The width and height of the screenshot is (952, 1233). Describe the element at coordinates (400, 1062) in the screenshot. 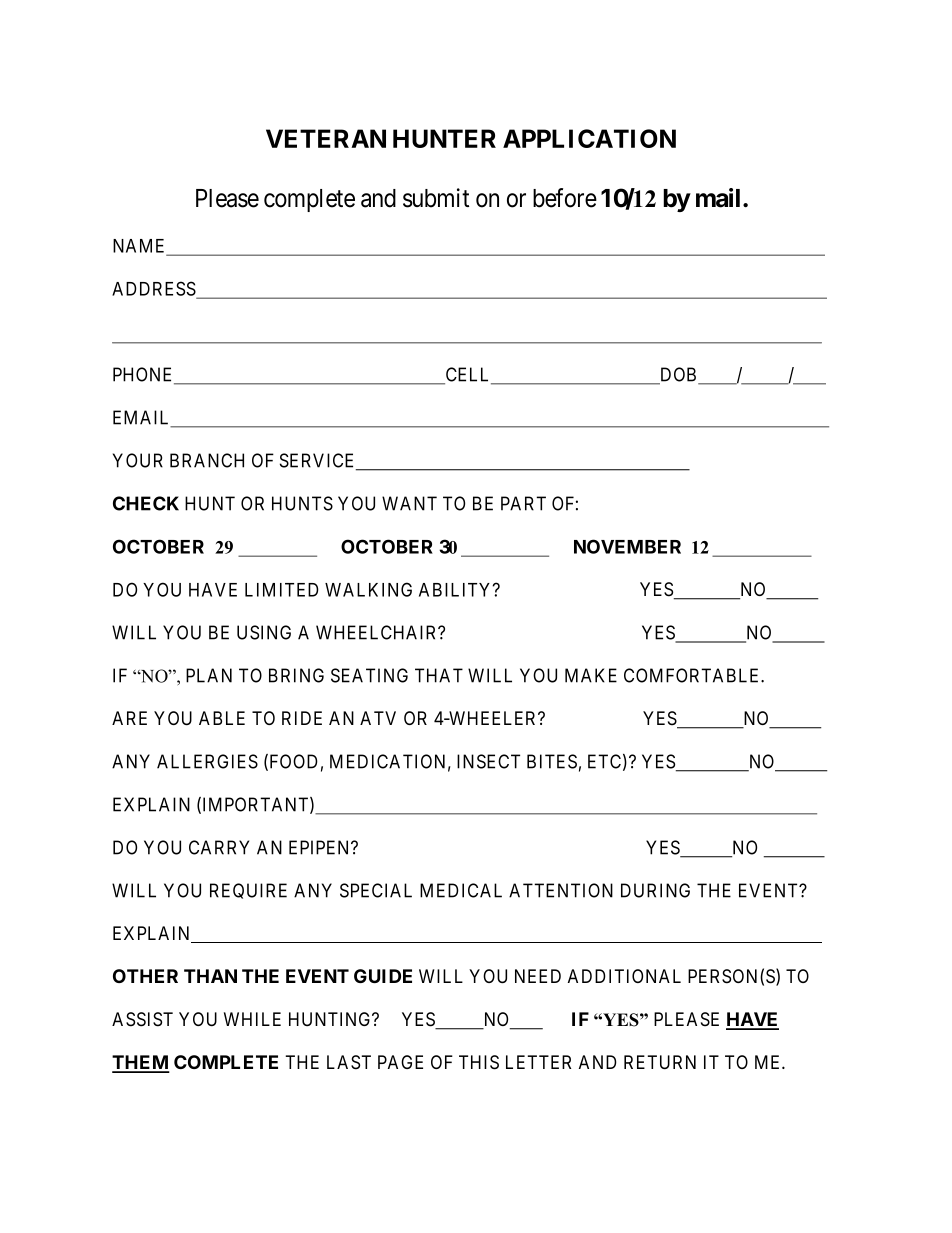

I see `PAGE` at that location.
